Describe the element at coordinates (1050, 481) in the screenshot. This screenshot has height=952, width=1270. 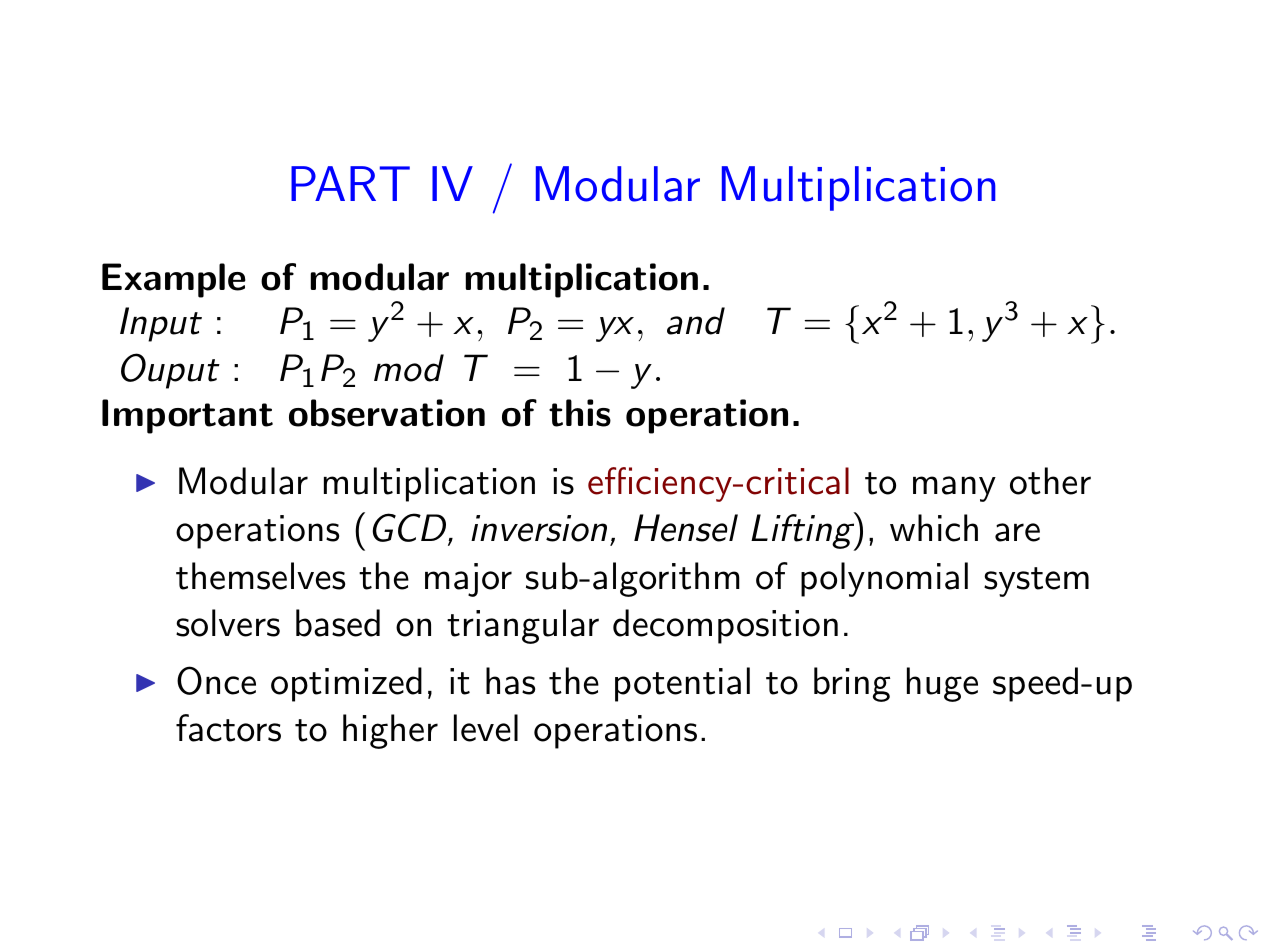
I see `other` at that location.
